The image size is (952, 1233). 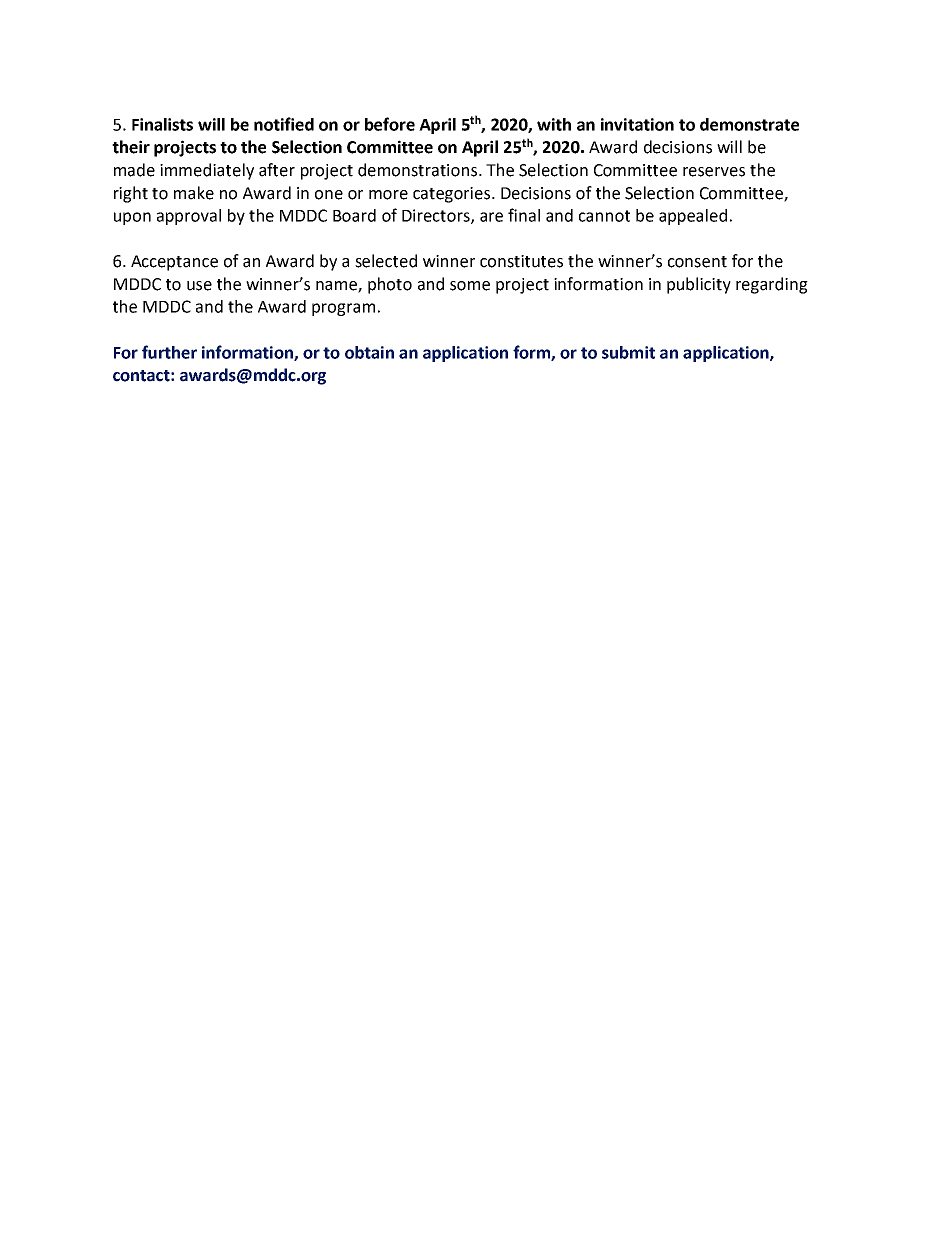 What do you see at coordinates (437, 216) in the document?
I see `Directors` at bounding box center [437, 216].
